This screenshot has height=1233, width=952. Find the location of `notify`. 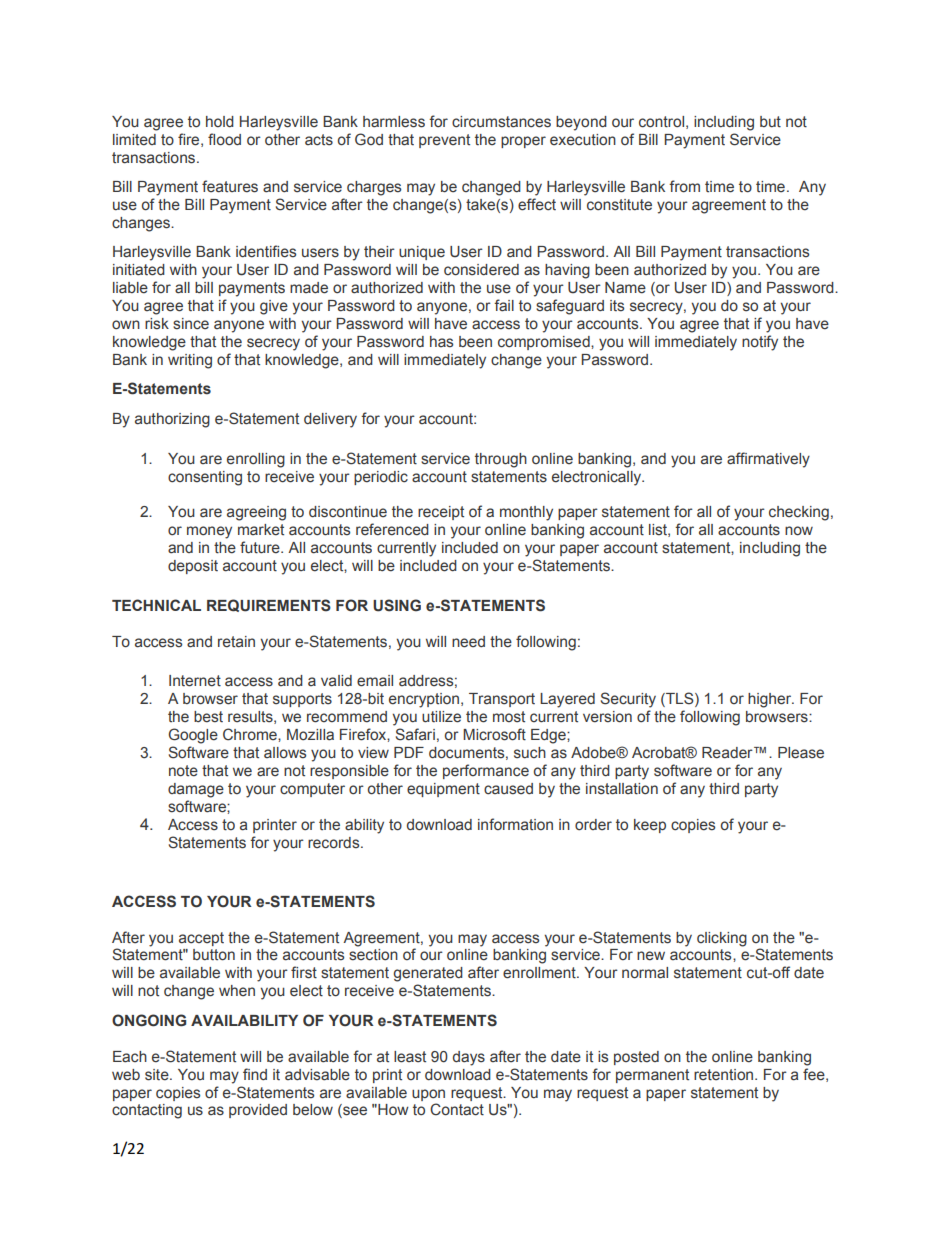

notify is located at coordinates (760, 343).
